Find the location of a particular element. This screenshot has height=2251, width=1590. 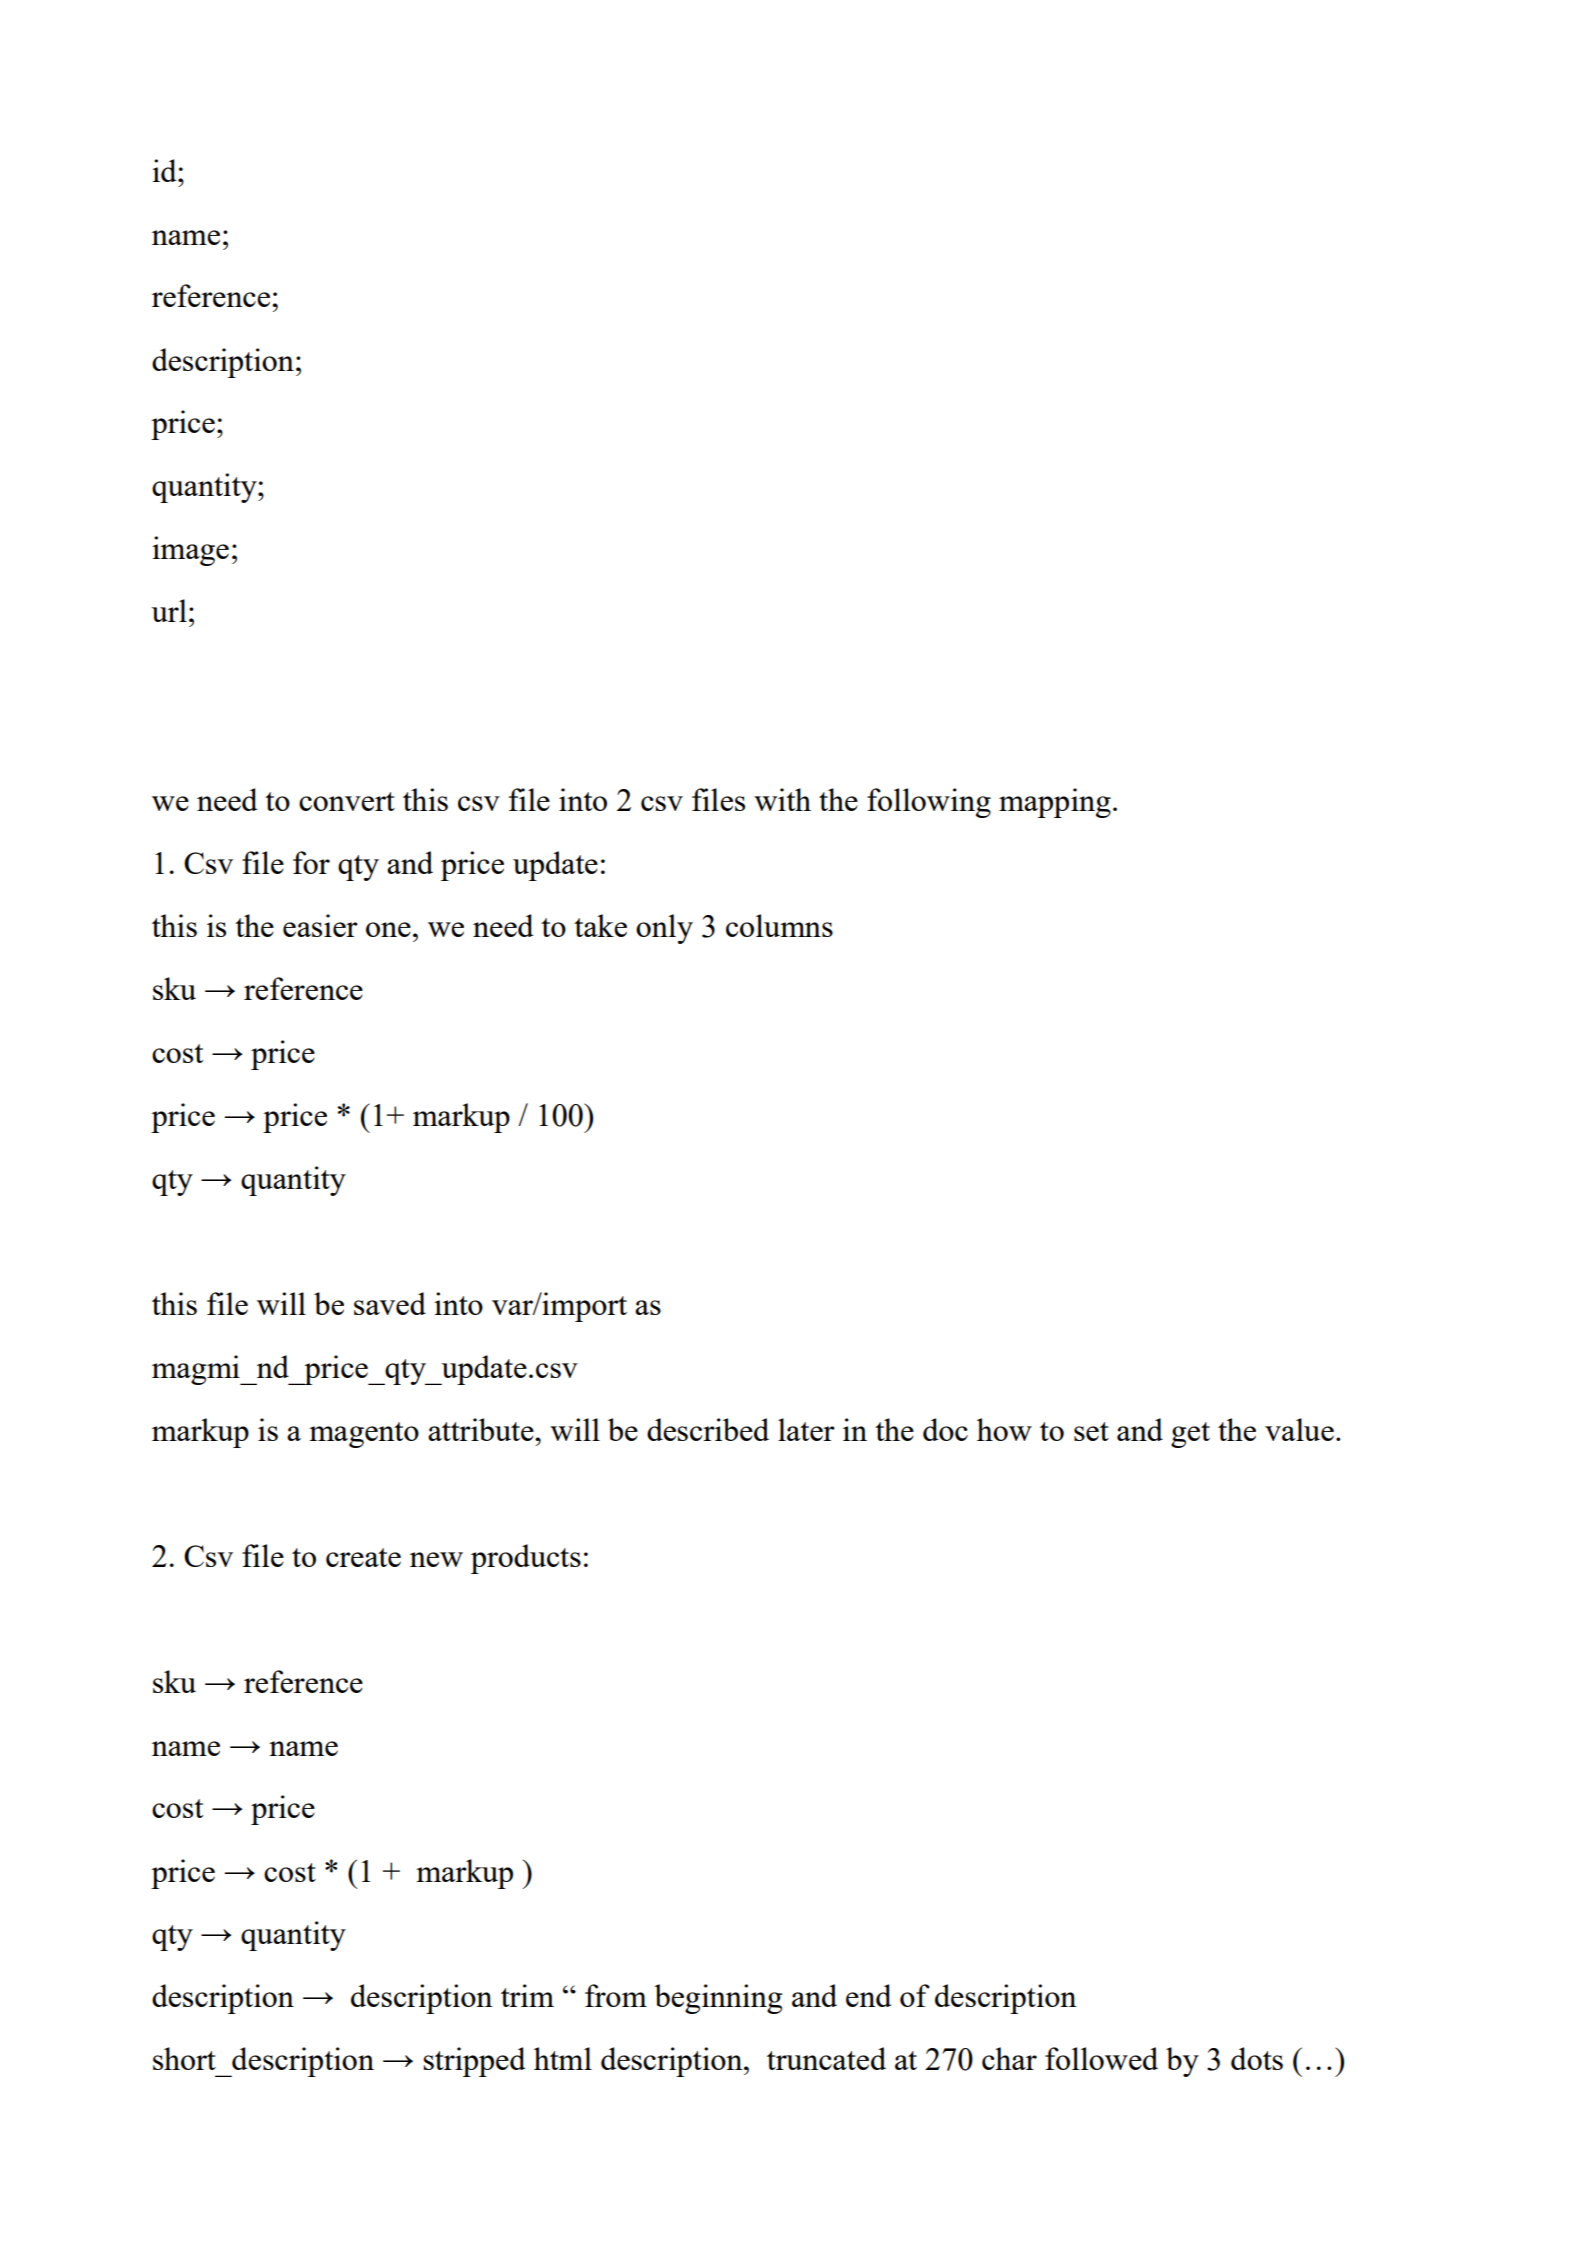

stripped is located at coordinates (474, 2062).
